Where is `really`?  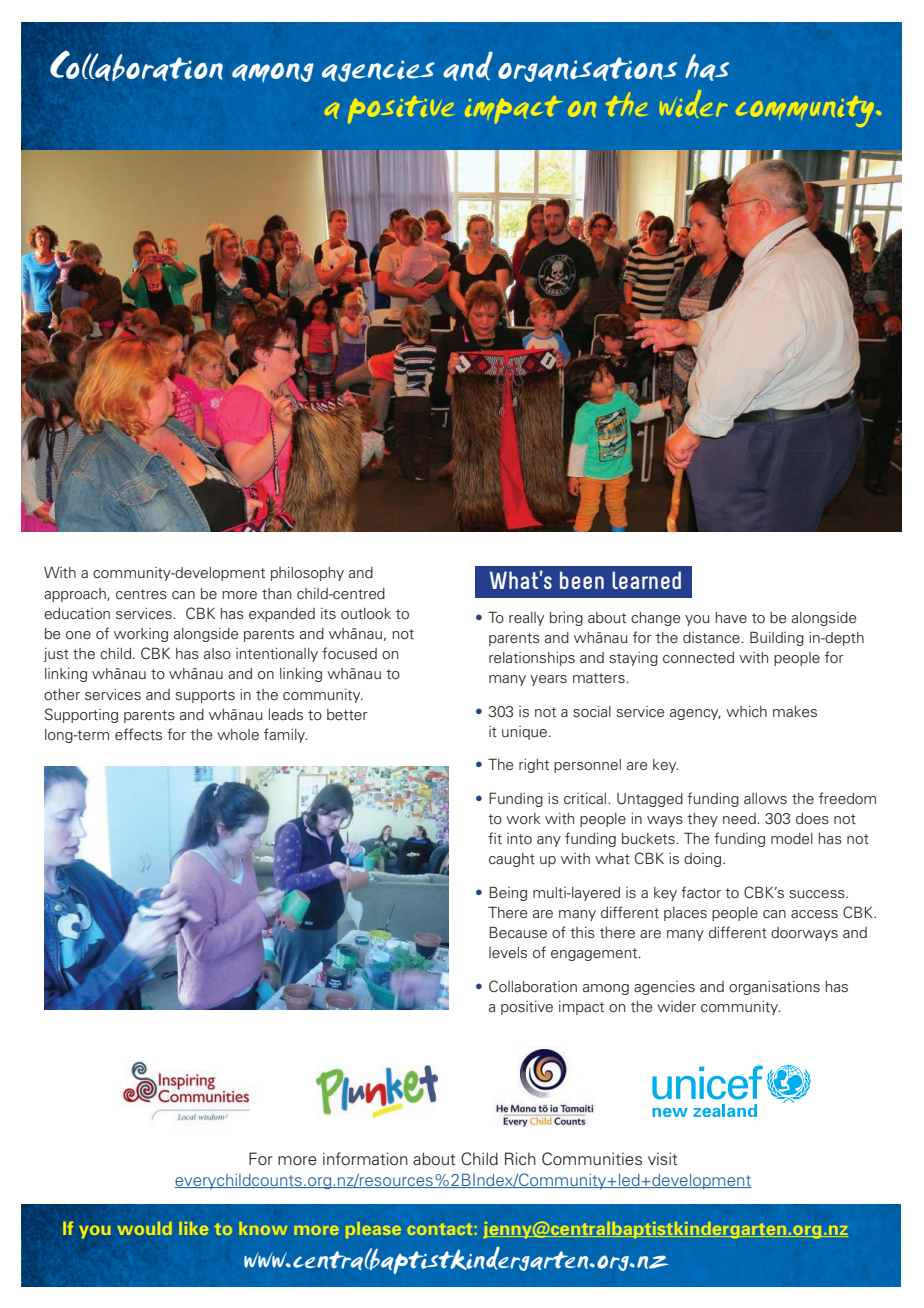 really is located at coordinates (526, 619).
